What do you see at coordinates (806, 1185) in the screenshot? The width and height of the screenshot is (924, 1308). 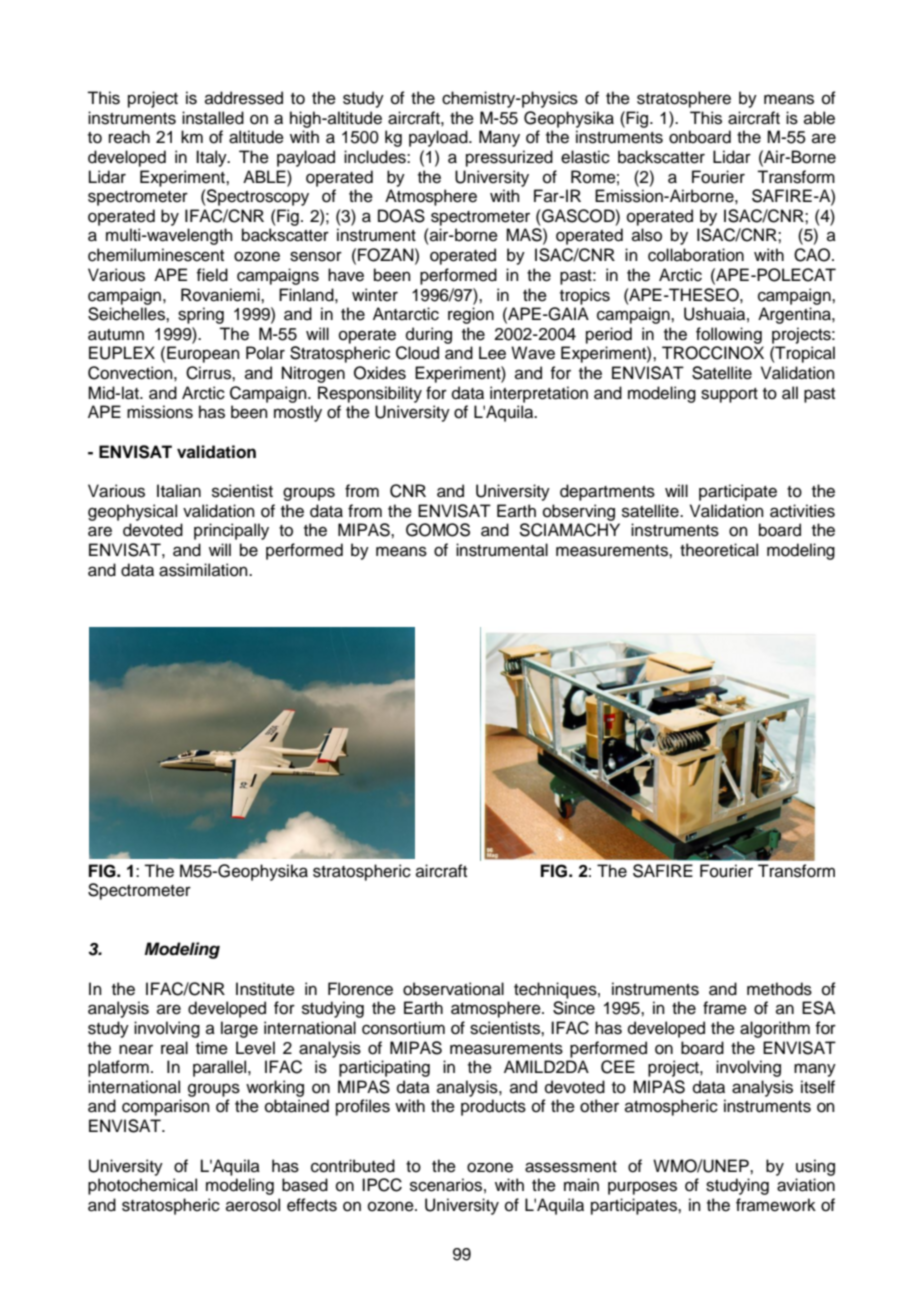 I see `aviation` at bounding box center [806, 1185].
